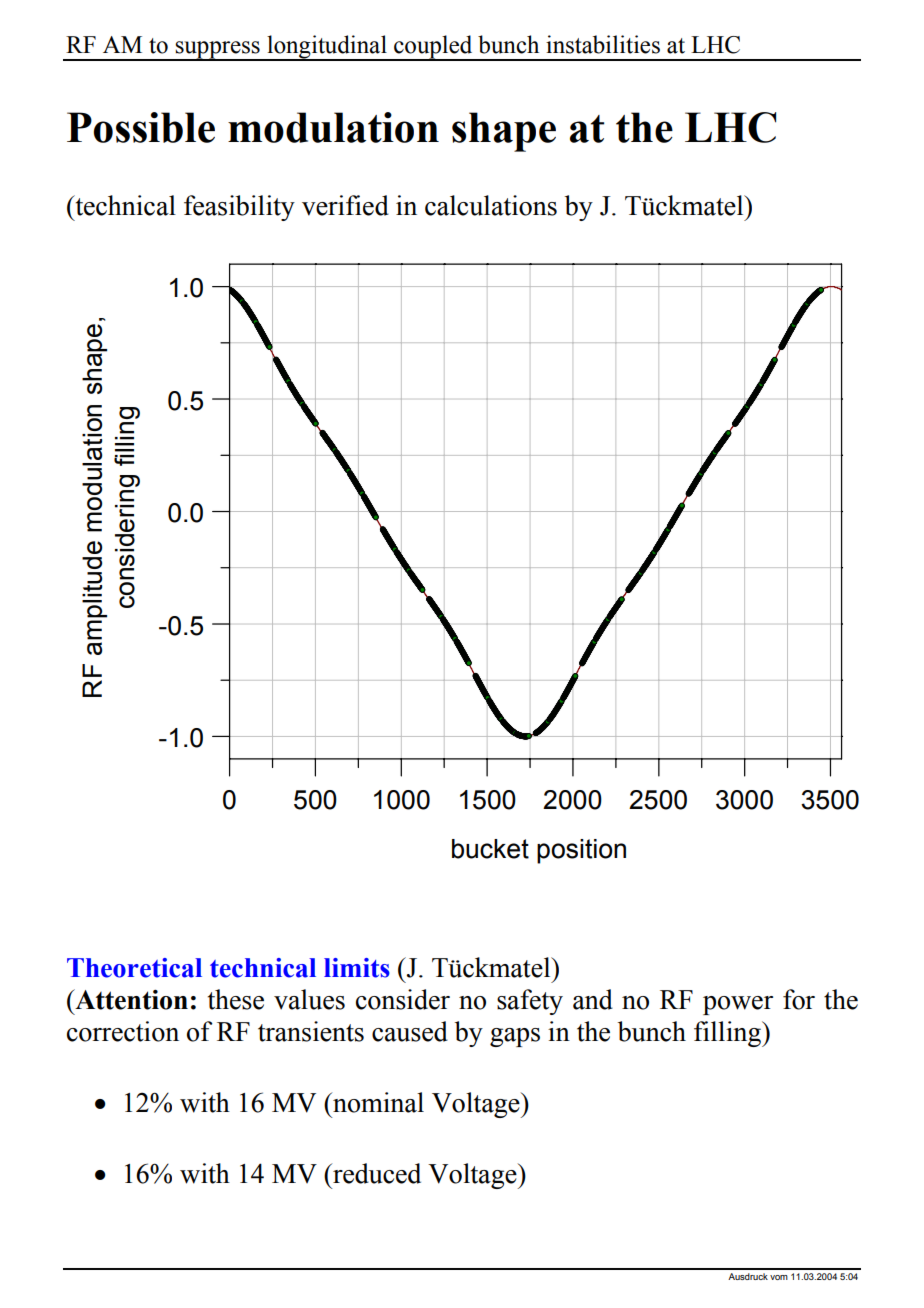  What do you see at coordinates (738, 1005) in the screenshot?
I see `power` at bounding box center [738, 1005].
